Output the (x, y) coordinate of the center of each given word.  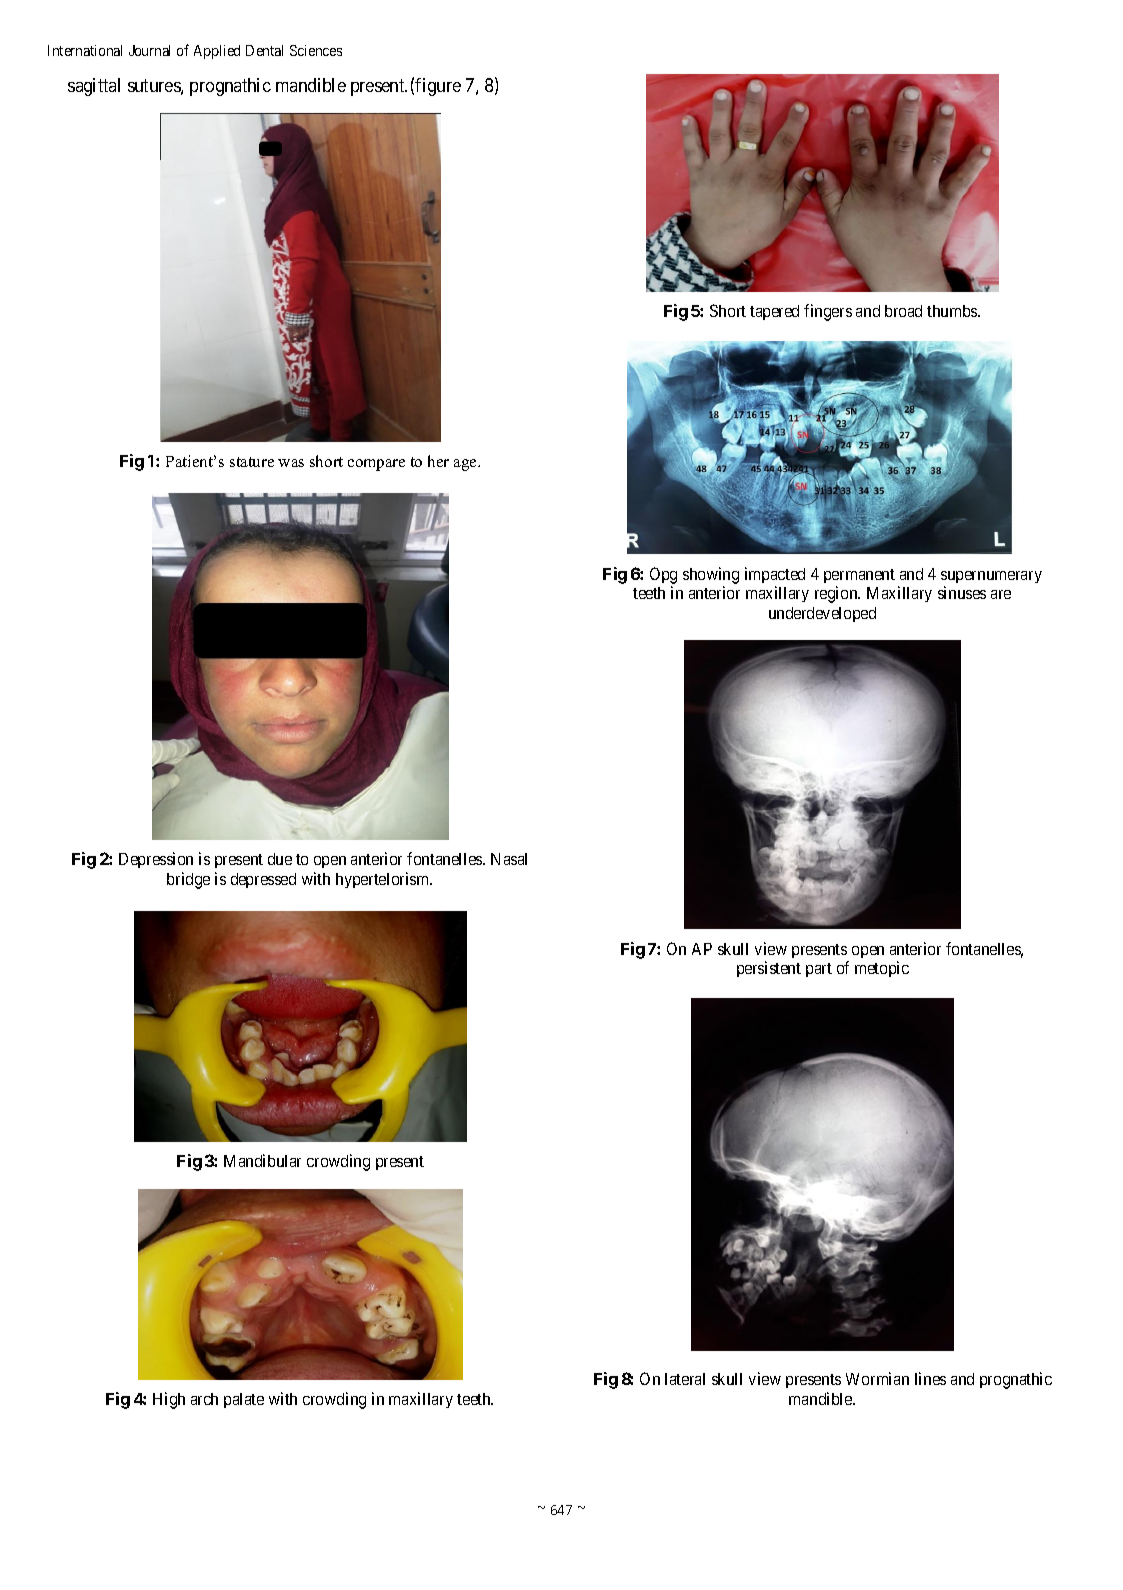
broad (903, 311)
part (819, 970)
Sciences (316, 50)
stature (252, 462)
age (466, 465)
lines (930, 1378)
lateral (685, 1379)
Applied (217, 52)
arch (204, 1399)
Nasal (509, 859)
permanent (859, 578)
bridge (188, 880)
